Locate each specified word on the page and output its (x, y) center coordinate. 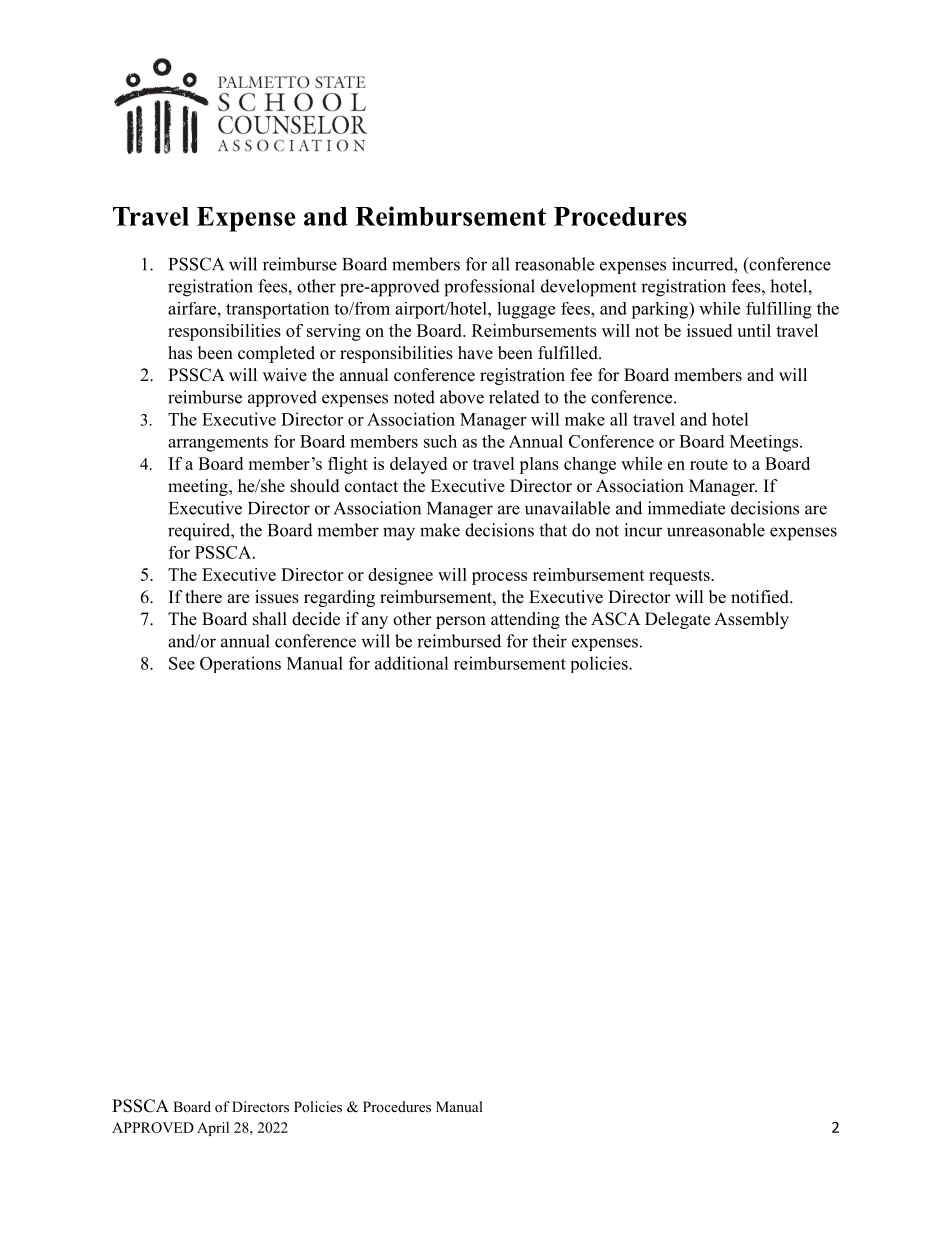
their (549, 641)
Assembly (751, 620)
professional (489, 288)
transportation (277, 310)
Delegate (677, 620)
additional (412, 663)
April (213, 1129)
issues (277, 597)
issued (709, 330)
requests (679, 577)
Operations (240, 664)
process (499, 578)
